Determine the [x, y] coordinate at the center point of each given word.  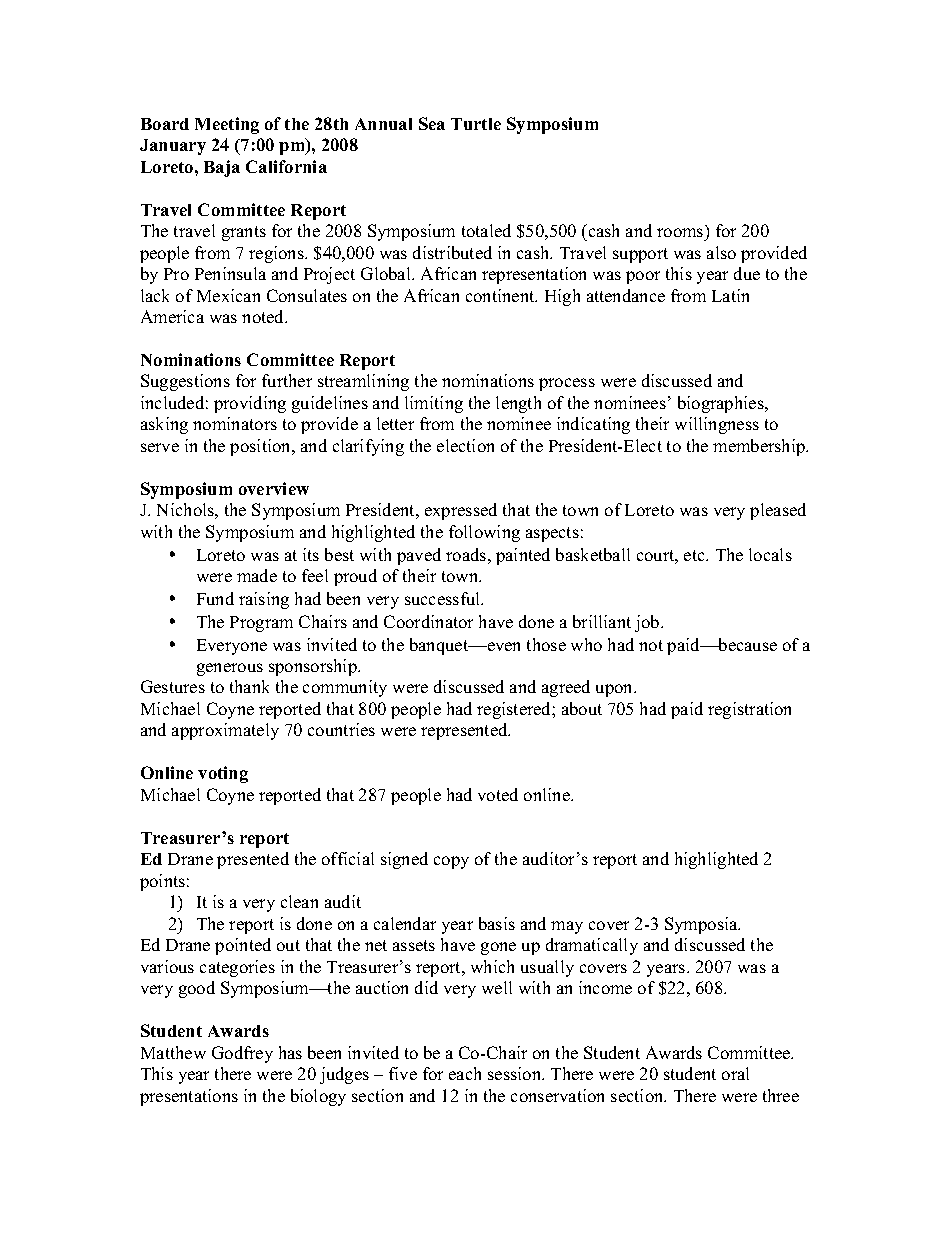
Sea [432, 123]
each [465, 1073]
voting [223, 774]
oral [735, 1073]
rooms [680, 232]
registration [749, 710]
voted [498, 794]
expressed [461, 511]
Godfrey [242, 1054]
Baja [222, 168]
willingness [717, 425]
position [261, 447]
